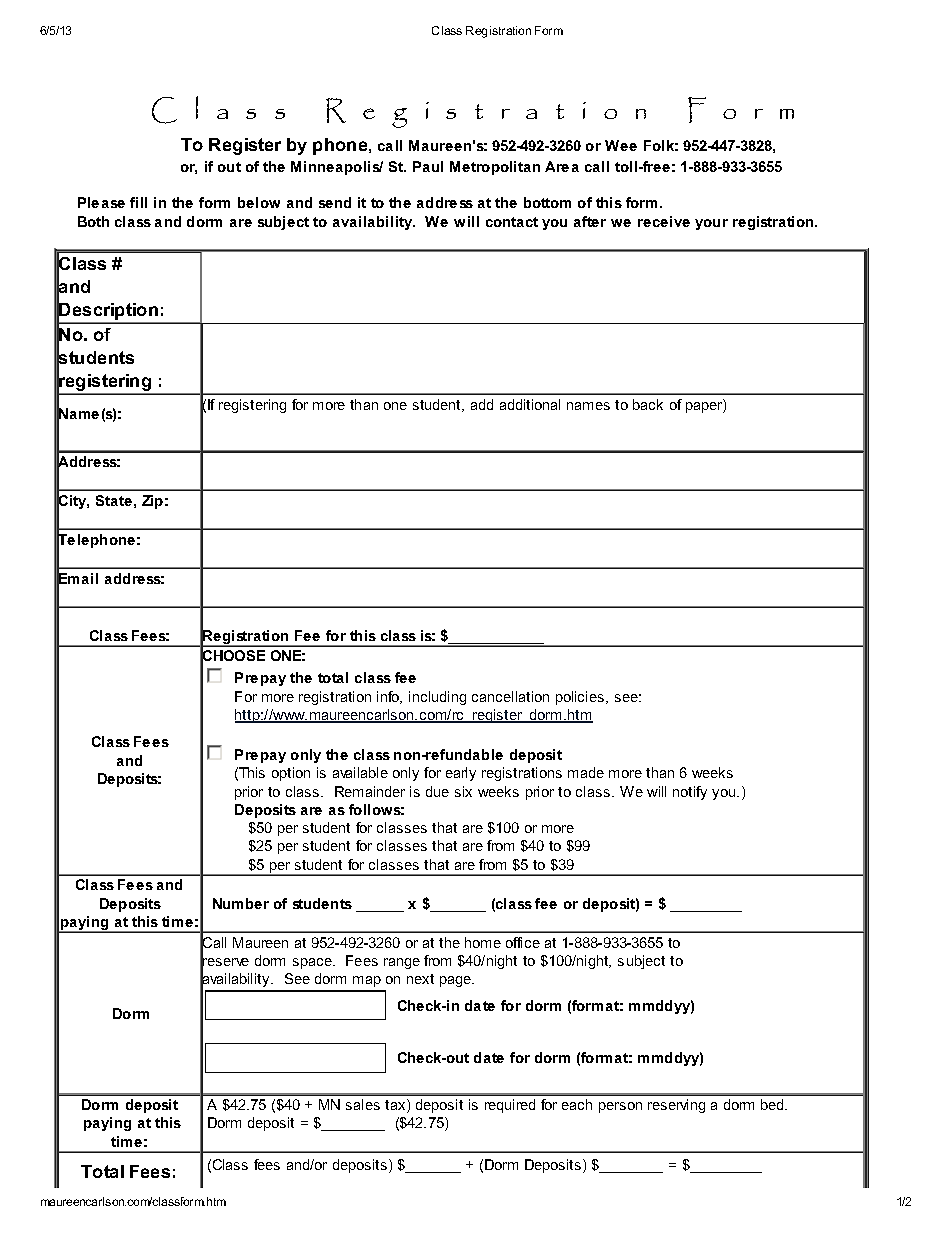 The image size is (952, 1233). Describe the element at coordinates (363, 1104) in the image. I see `sales` at that location.
